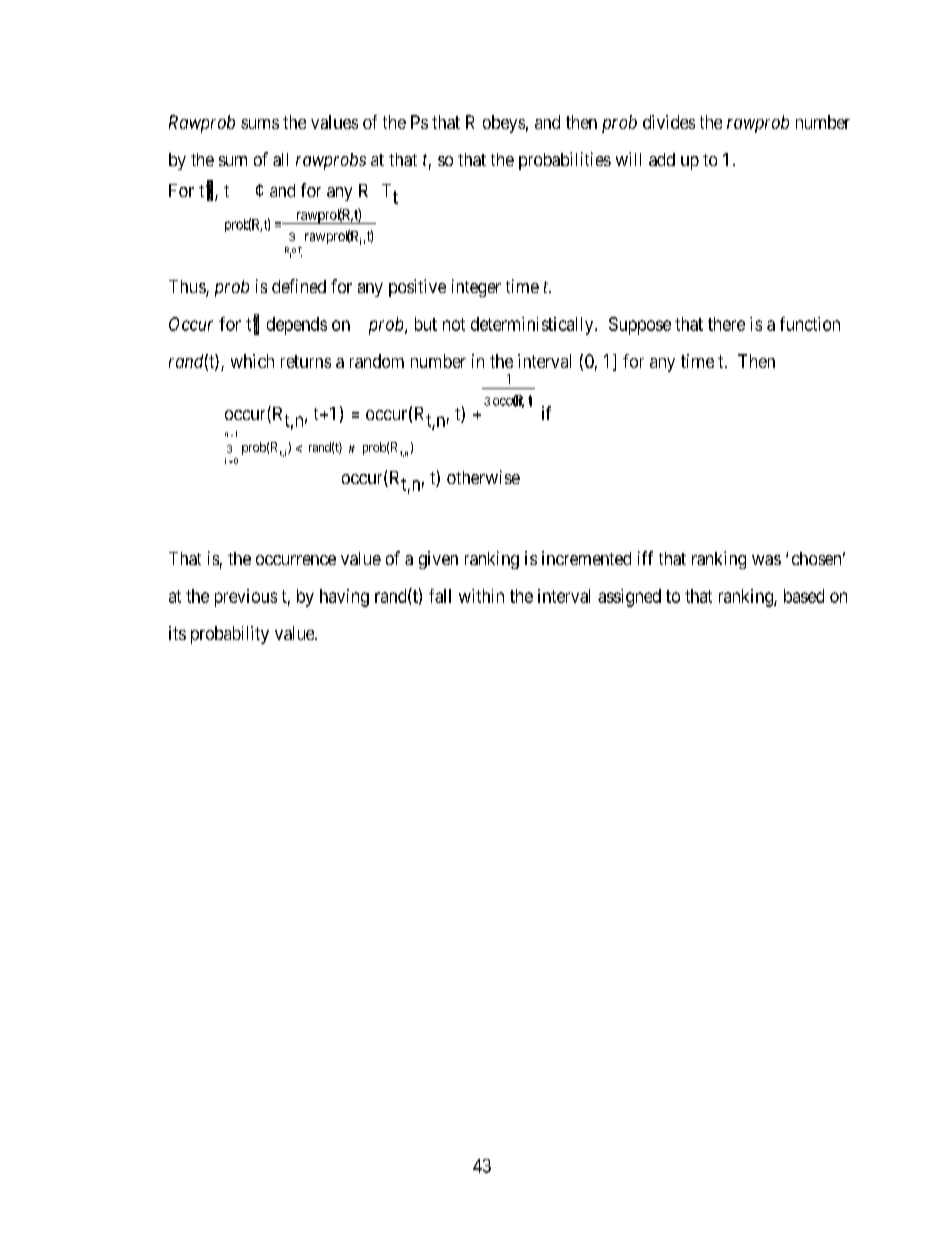 The image size is (952, 1233). What do you see at coordinates (260, 124) in the page?
I see `sums` at bounding box center [260, 124].
